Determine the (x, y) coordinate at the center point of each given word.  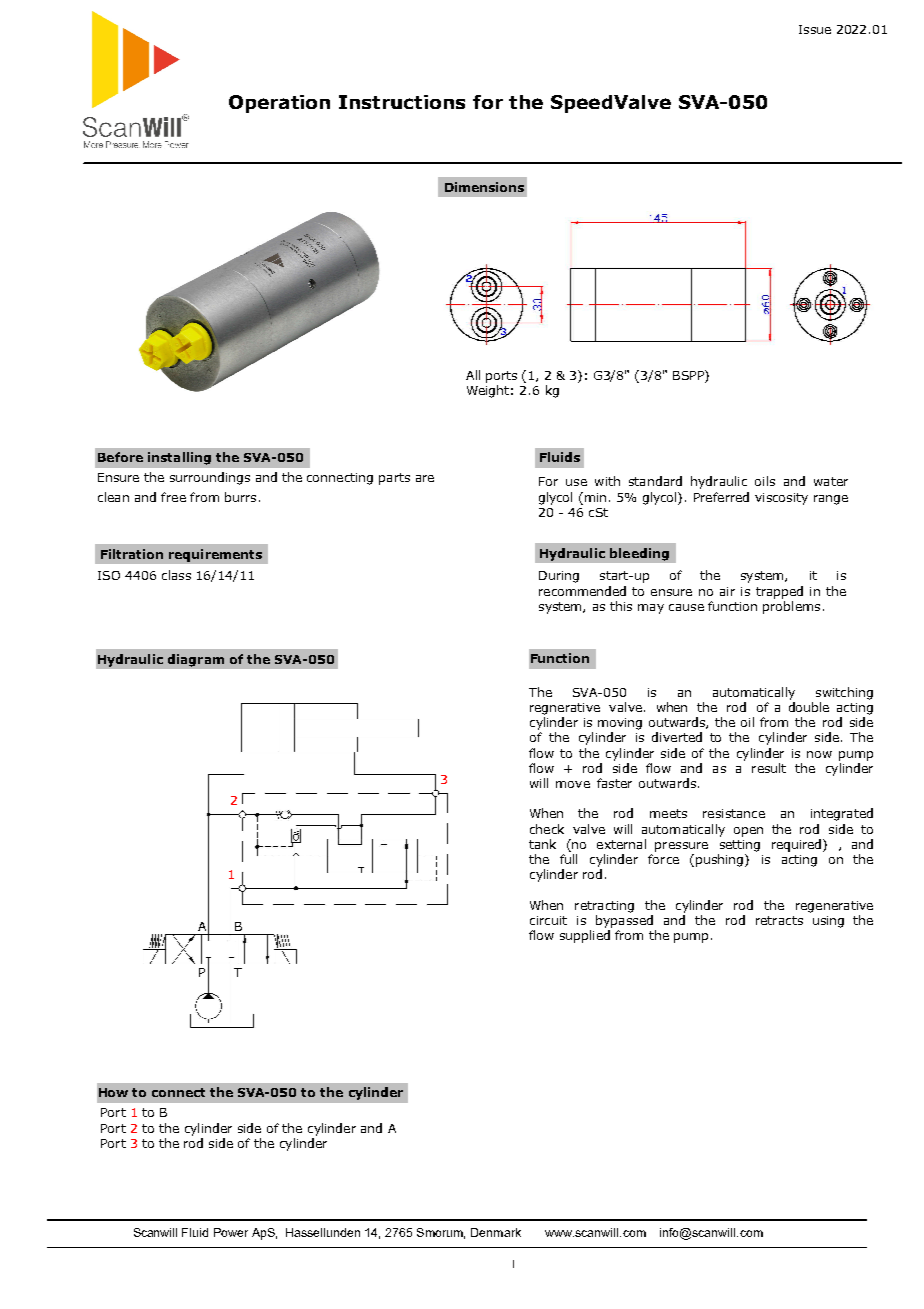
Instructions (402, 102)
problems (791, 607)
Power (231, 1232)
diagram (196, 660)
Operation (279, 104)
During (559, 577)
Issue (815, 29)
